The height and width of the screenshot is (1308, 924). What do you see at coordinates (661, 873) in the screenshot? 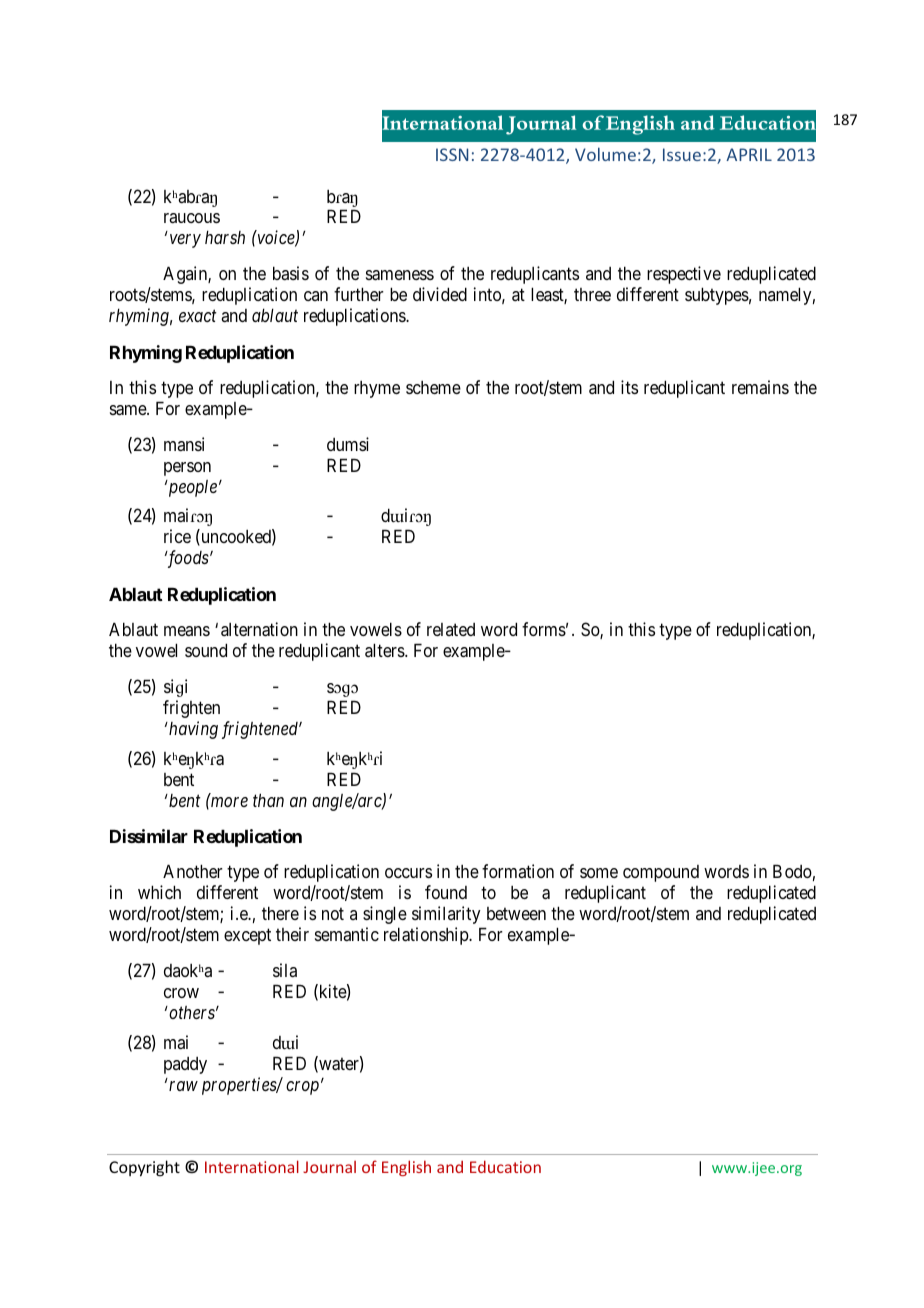
I see `compound` at bounding box center [661, 873].
